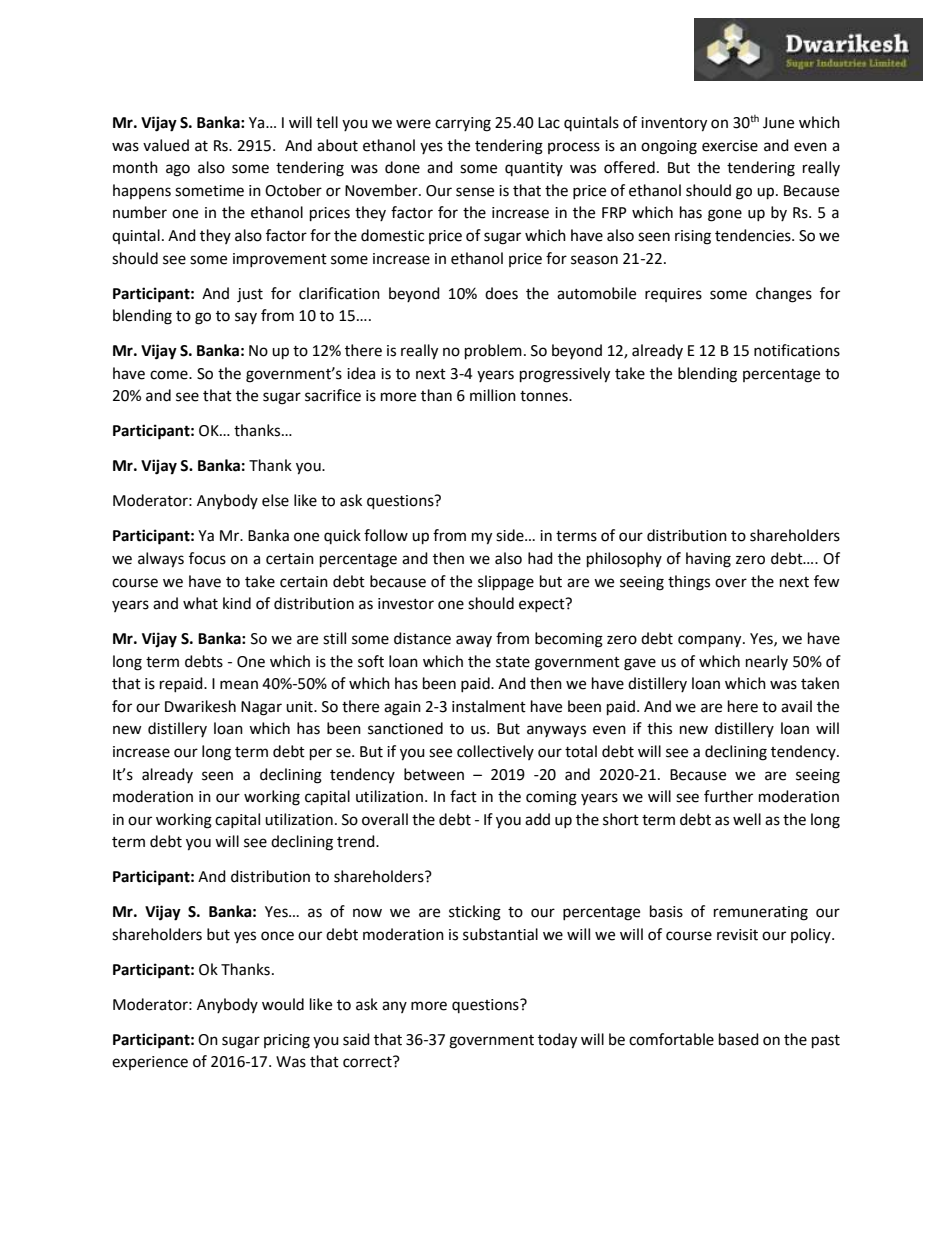 This image has width=952, height=1233. Describe the element at coordinates (739, 1039) in the image. I see `based` at that location.
